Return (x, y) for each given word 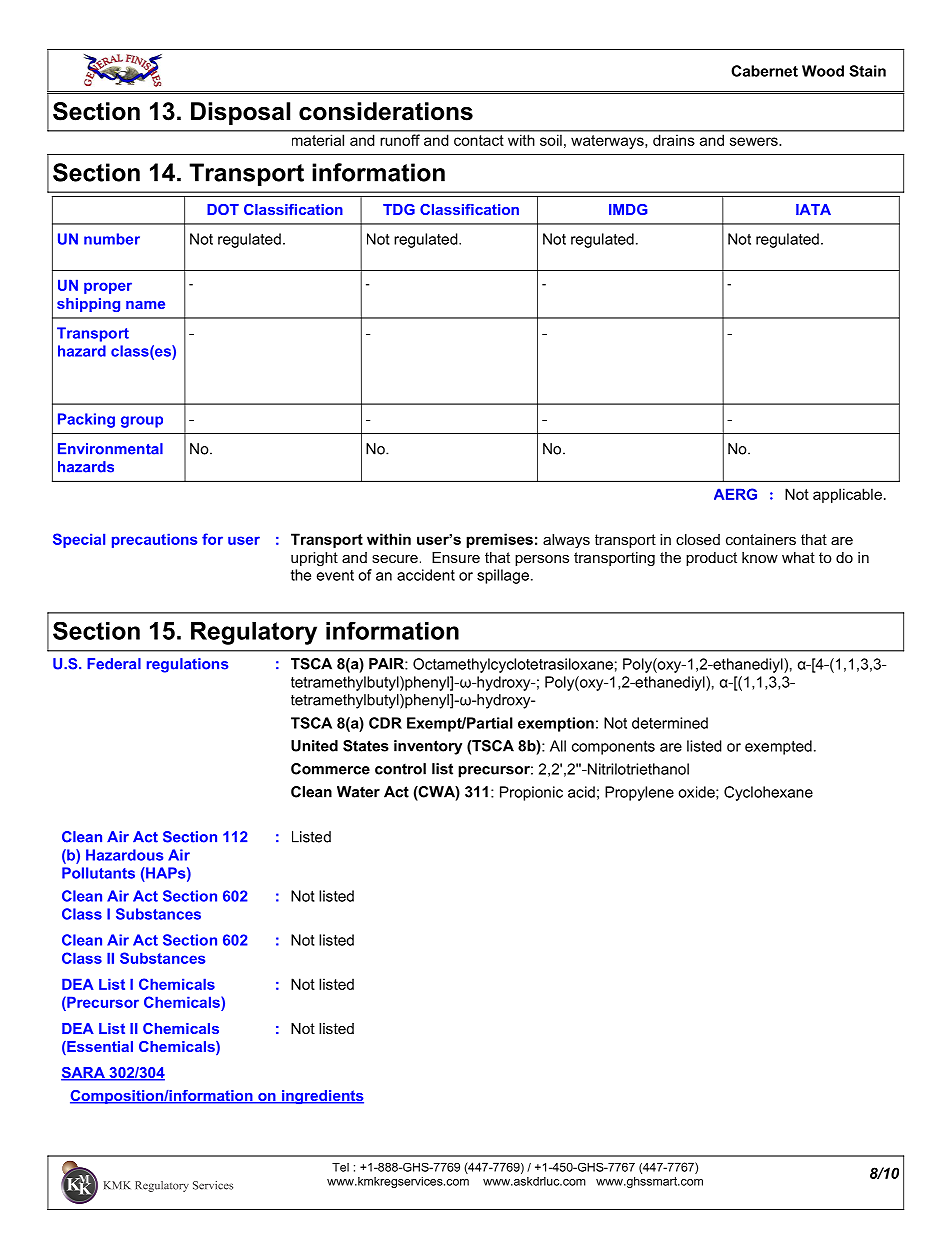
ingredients (322, 1097)
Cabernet (764, 71)
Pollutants (98, 873)
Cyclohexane (768, 793)
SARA (84, 1074)
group (142, 422)
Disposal (240, 113)
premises (499, 540)
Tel (340, 1167)
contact (478, 140)
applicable (847, 495)
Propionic (531, 793)
